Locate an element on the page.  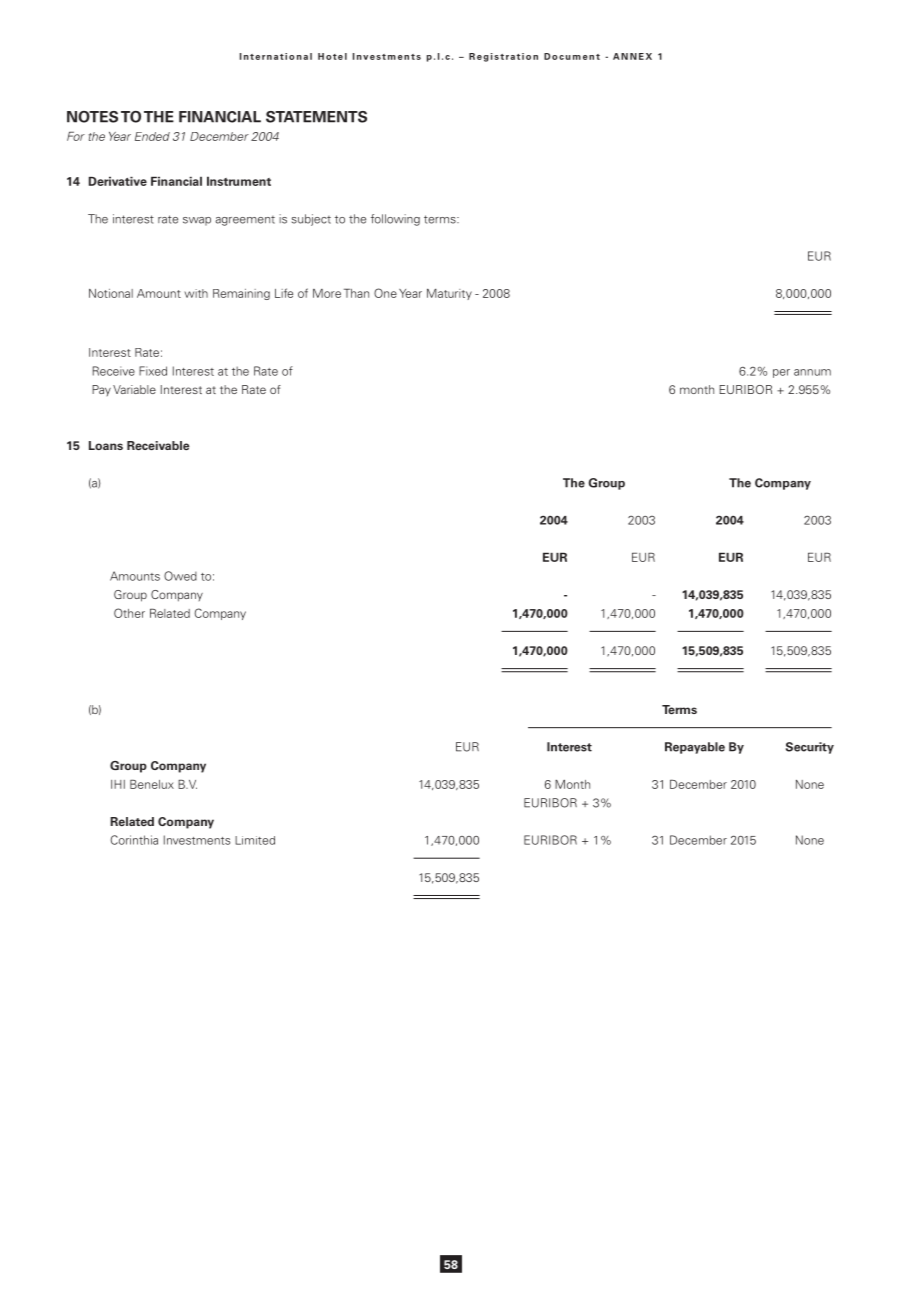
SWAP is located at coordinates (197, 221).
